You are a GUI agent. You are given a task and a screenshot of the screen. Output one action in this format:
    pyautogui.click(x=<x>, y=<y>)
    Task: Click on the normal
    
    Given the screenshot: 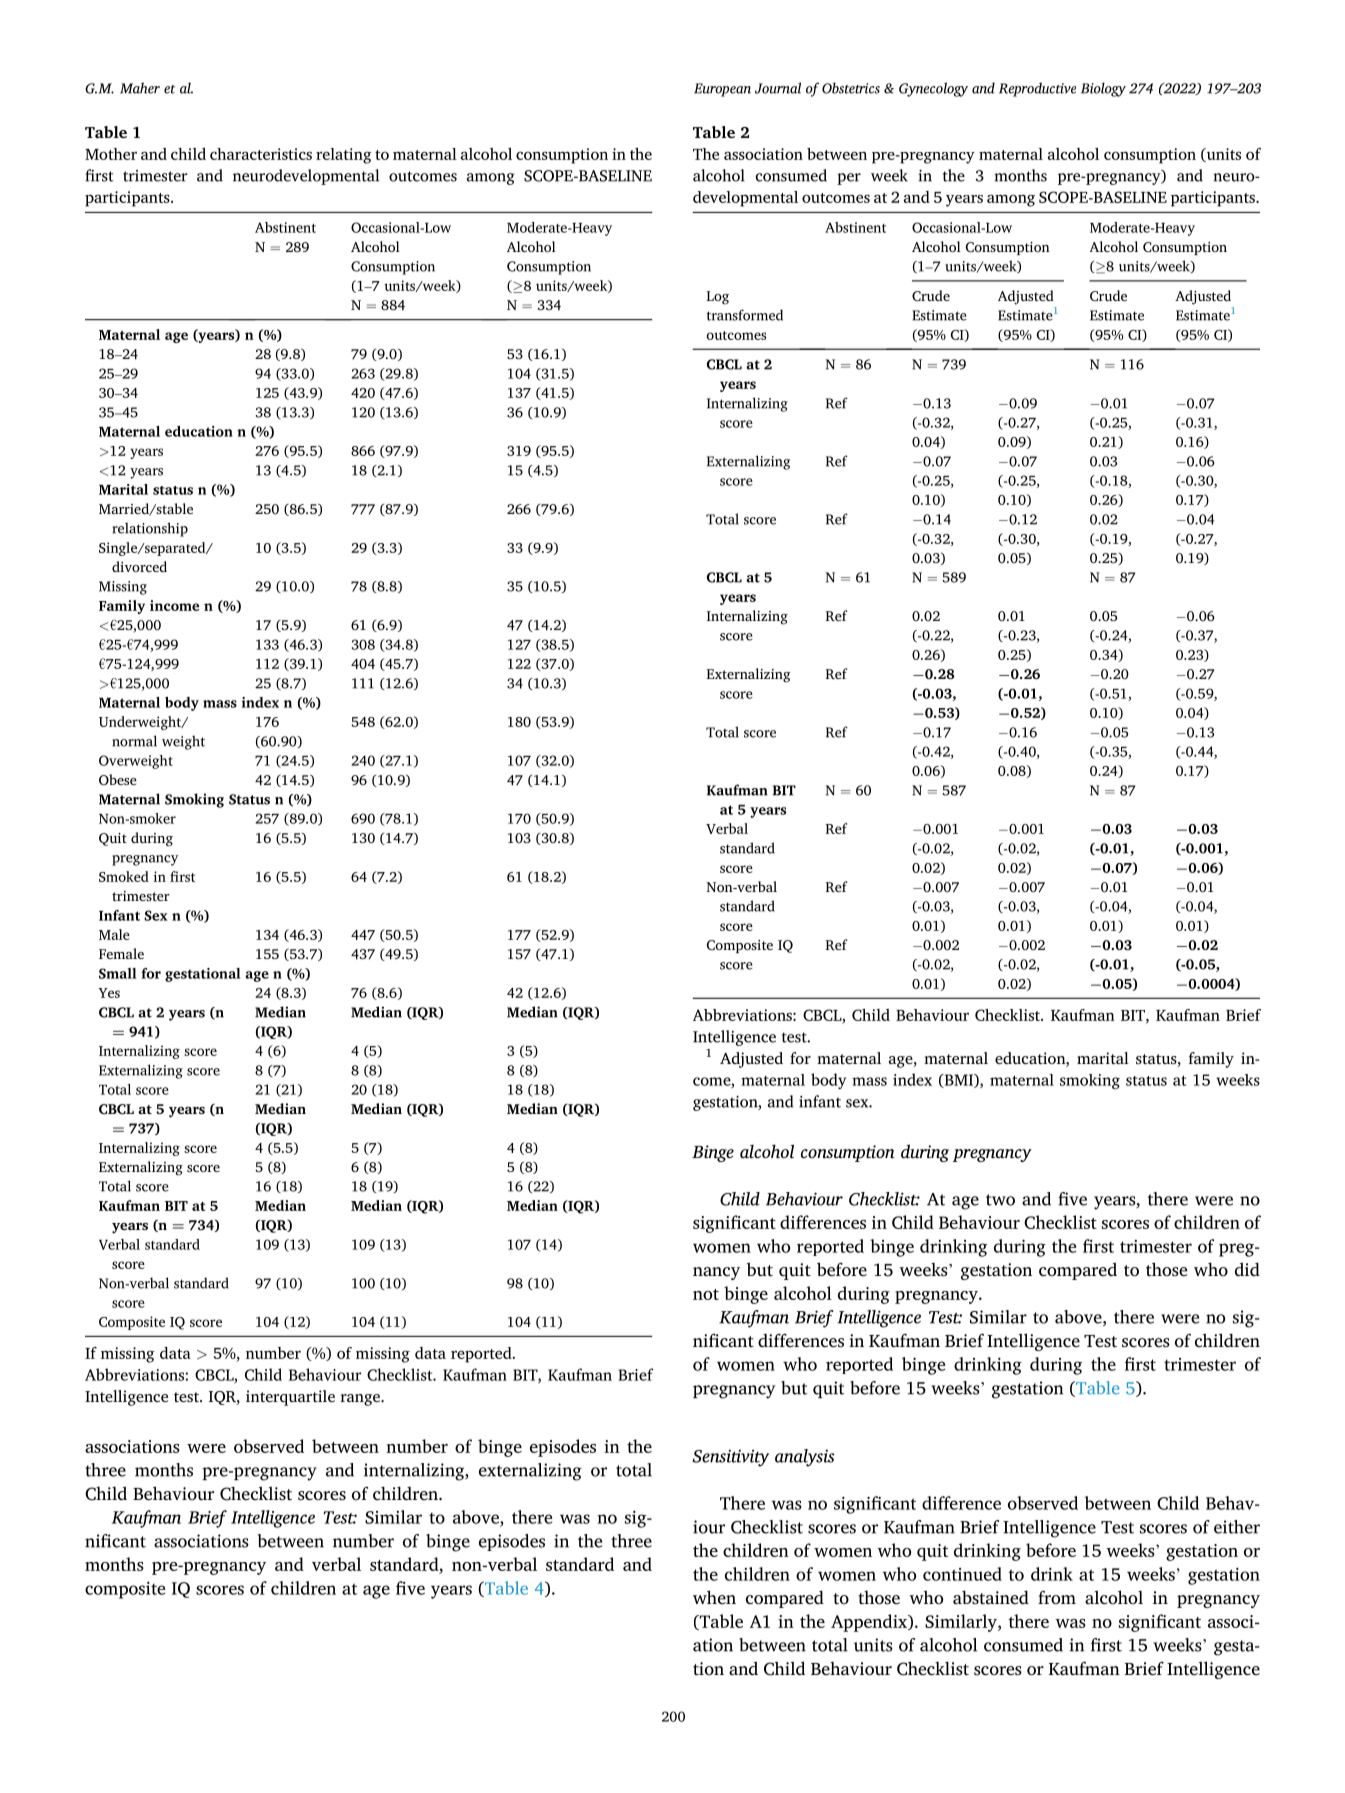 What is the action you would take?
    pyautogui.click(x=134, y=741)
